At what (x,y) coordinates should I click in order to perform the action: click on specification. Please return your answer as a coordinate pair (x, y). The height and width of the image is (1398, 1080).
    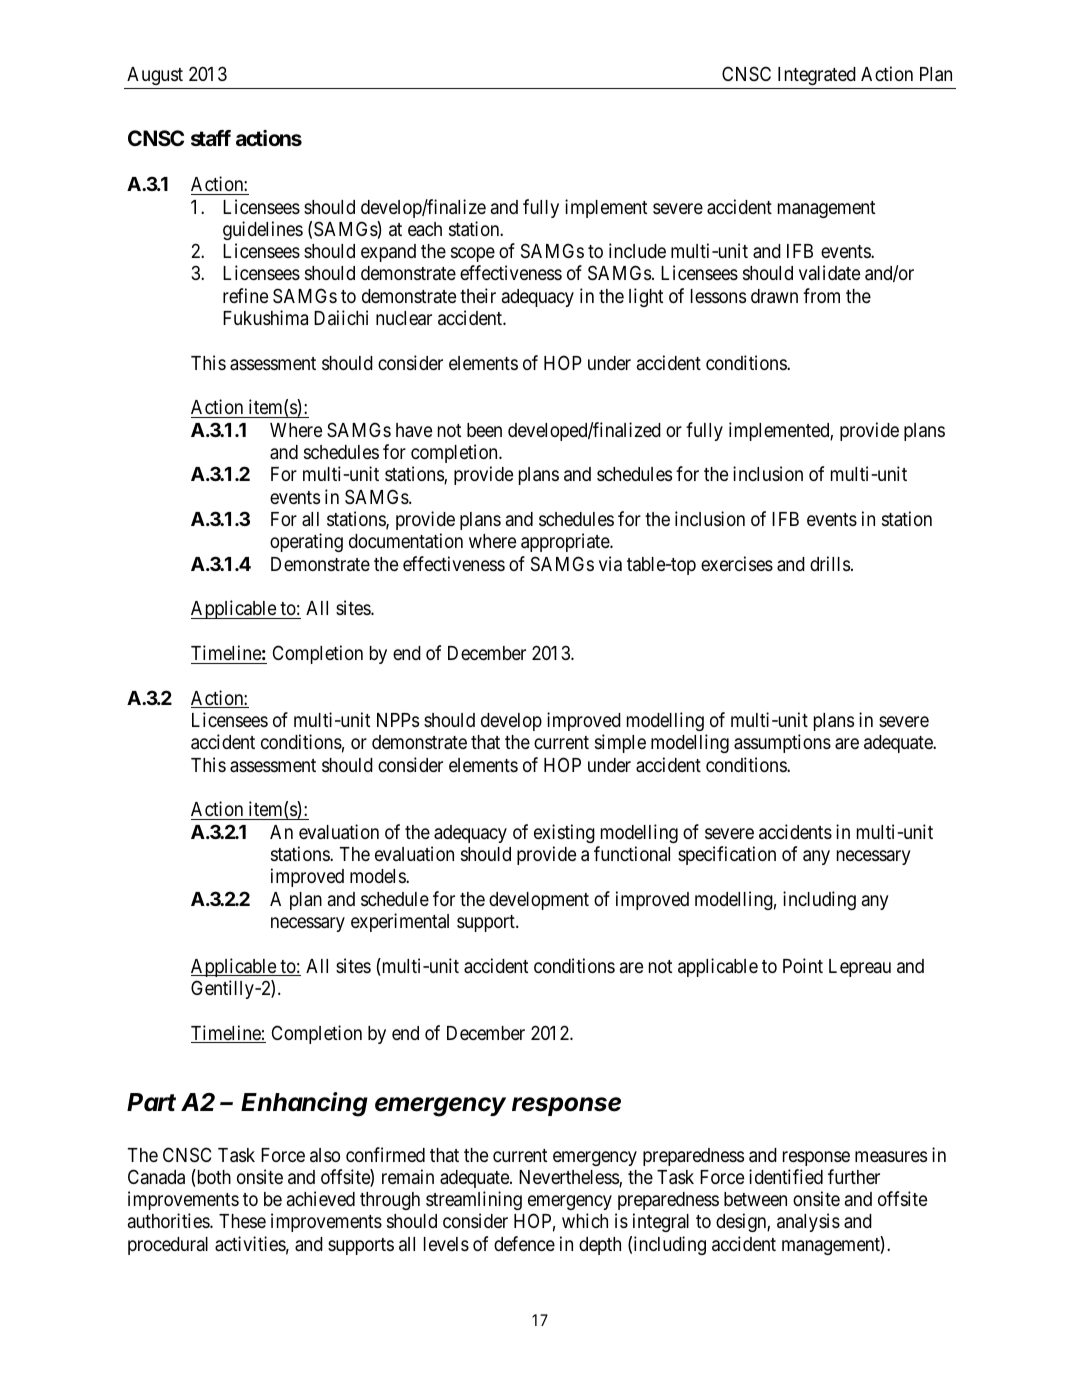
    Looking at the image, I should click on (727, 855).
